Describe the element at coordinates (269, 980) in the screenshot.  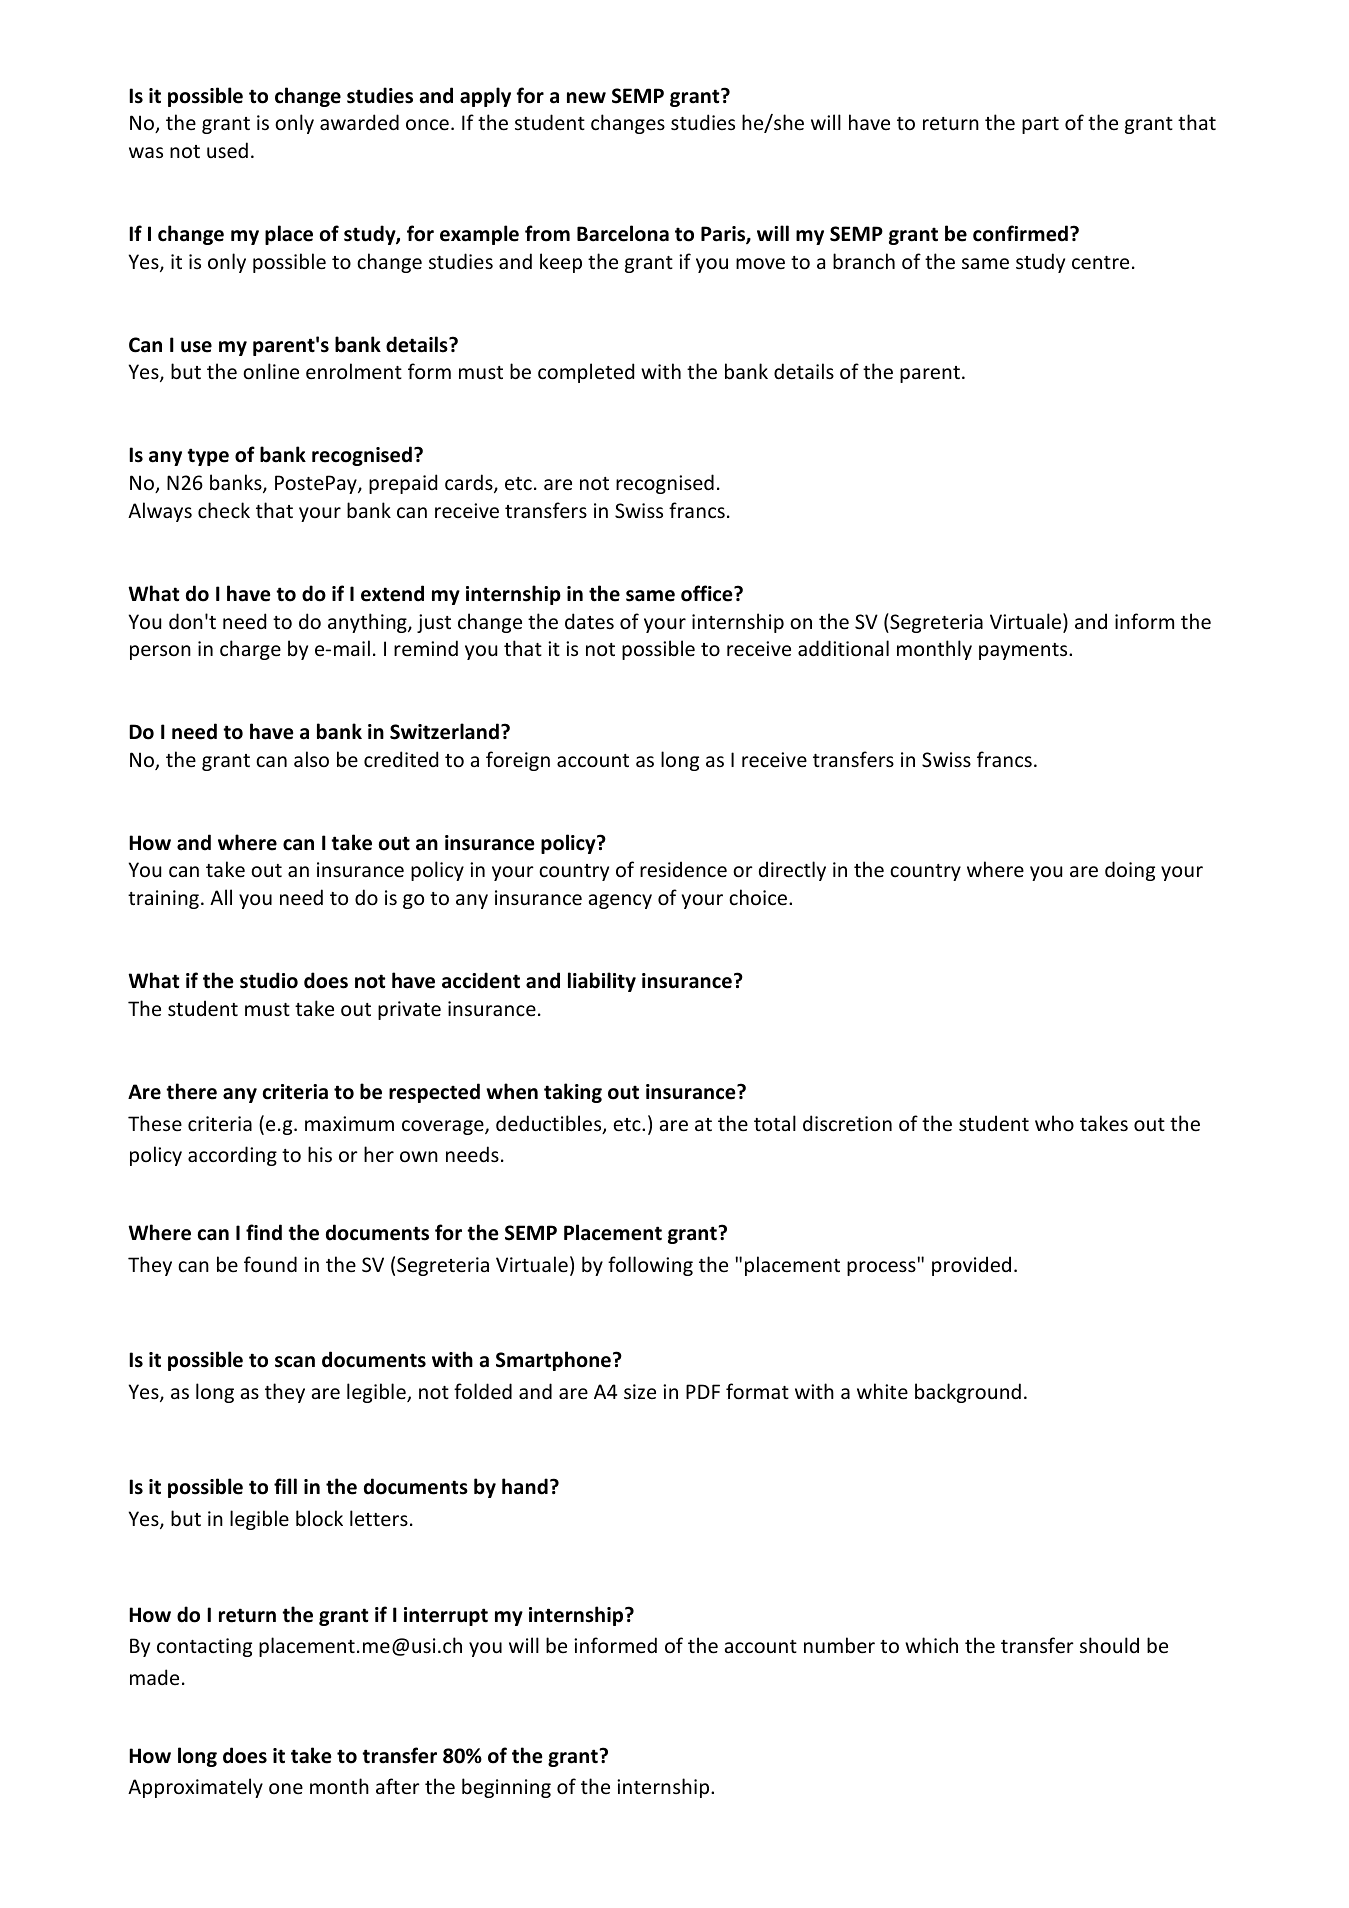
I see `studio` at that location.
